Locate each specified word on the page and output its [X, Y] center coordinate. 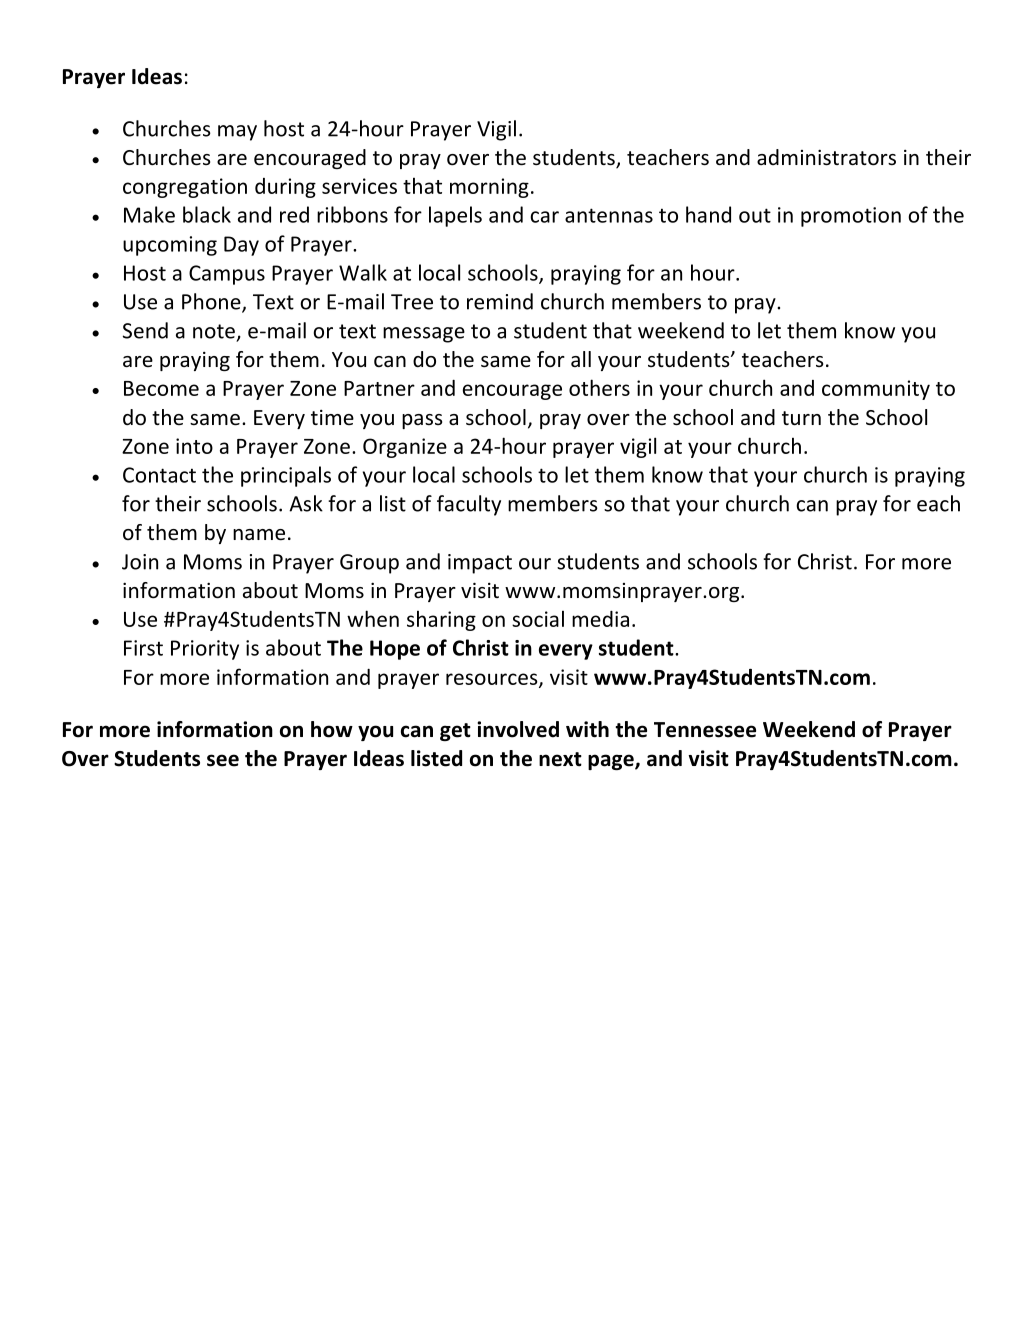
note [214, 331]
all [581, 359]
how [332, 729]
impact [480, 564]
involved [518, 729]
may [237, 133]
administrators [826, 157]
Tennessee [705, 730]
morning [489, 188]
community [876, 390]
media [600, 619]
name [259, 535]
